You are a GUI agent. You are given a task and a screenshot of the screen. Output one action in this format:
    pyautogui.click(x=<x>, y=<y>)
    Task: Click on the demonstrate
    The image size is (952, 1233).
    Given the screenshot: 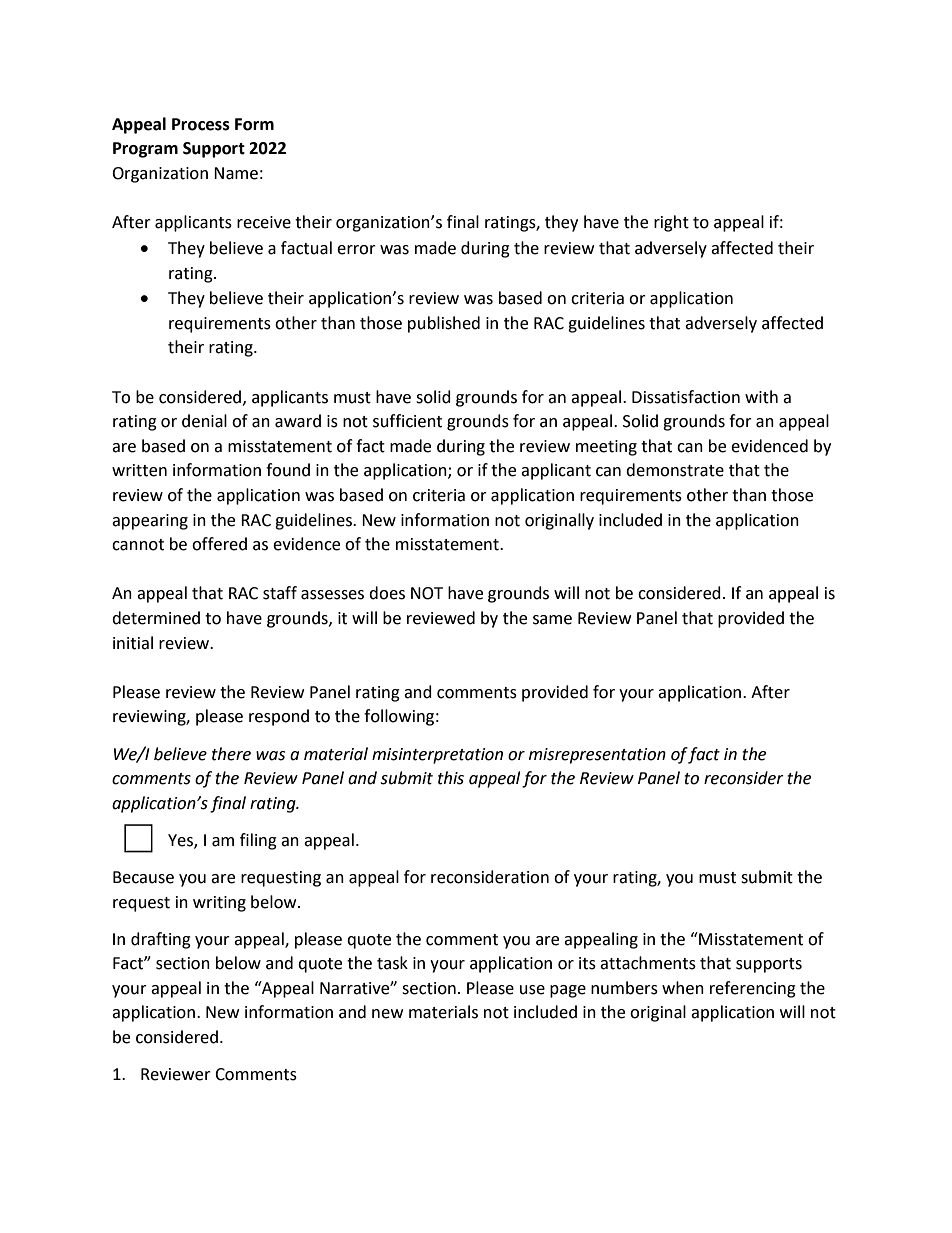 What is the action you would take?
    pyautogui.click(x=675, y=470)
